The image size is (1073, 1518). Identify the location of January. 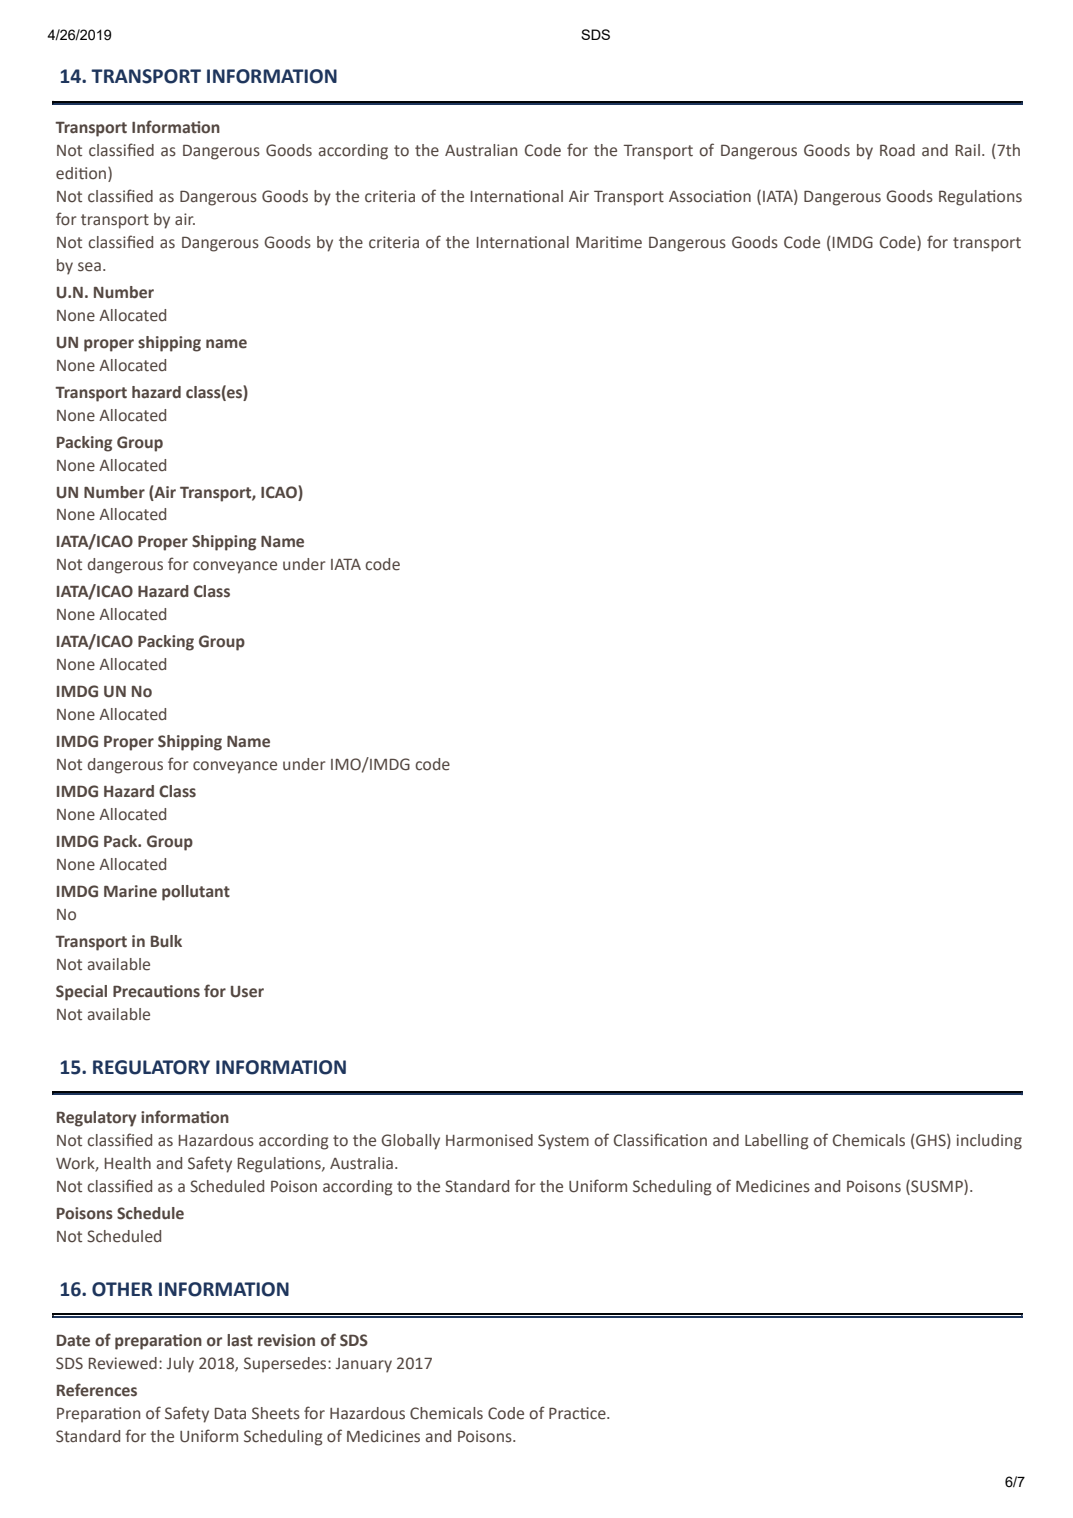
(364, 1365).
